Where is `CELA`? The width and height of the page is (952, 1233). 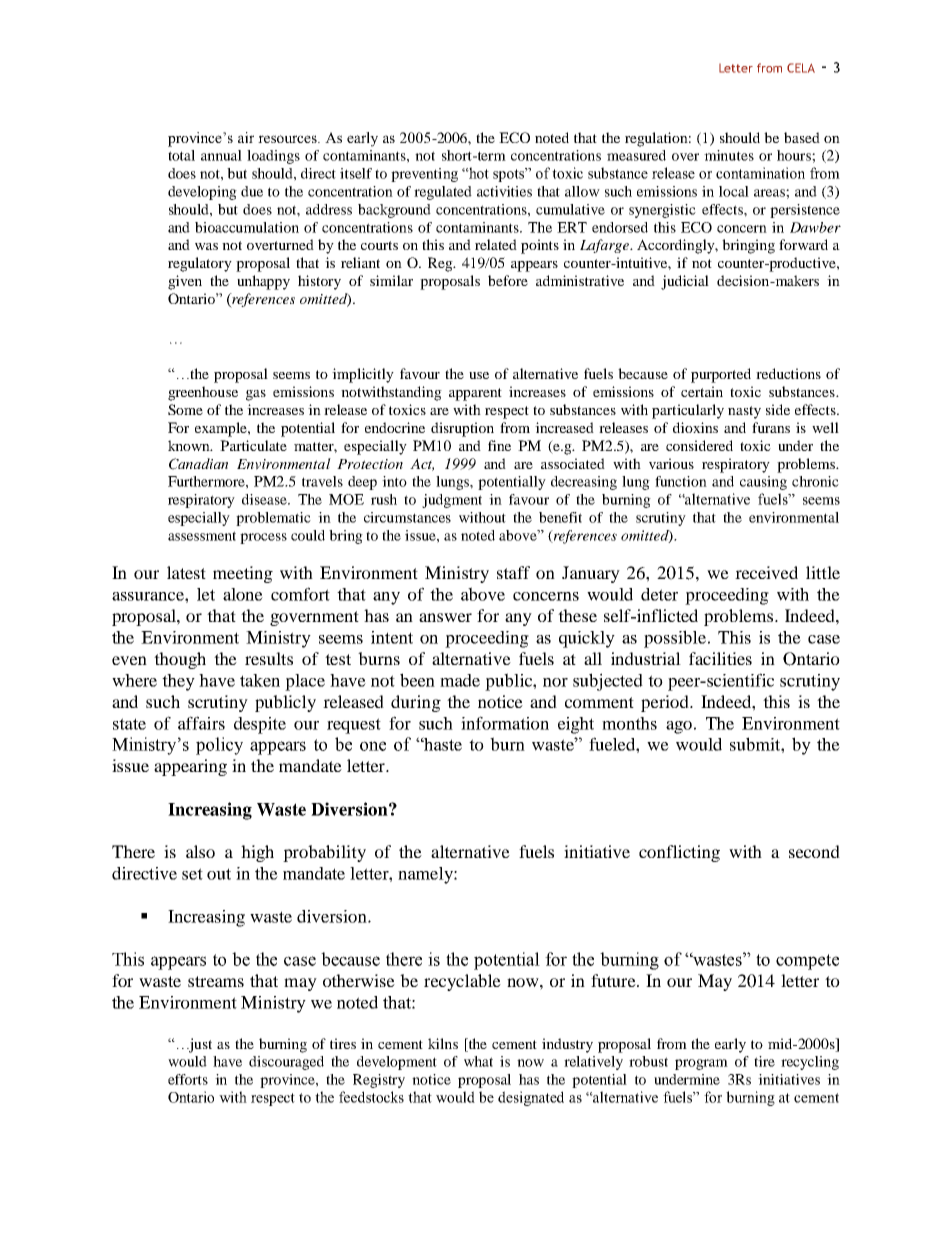 CELA is located at coordinates (801, 68).
